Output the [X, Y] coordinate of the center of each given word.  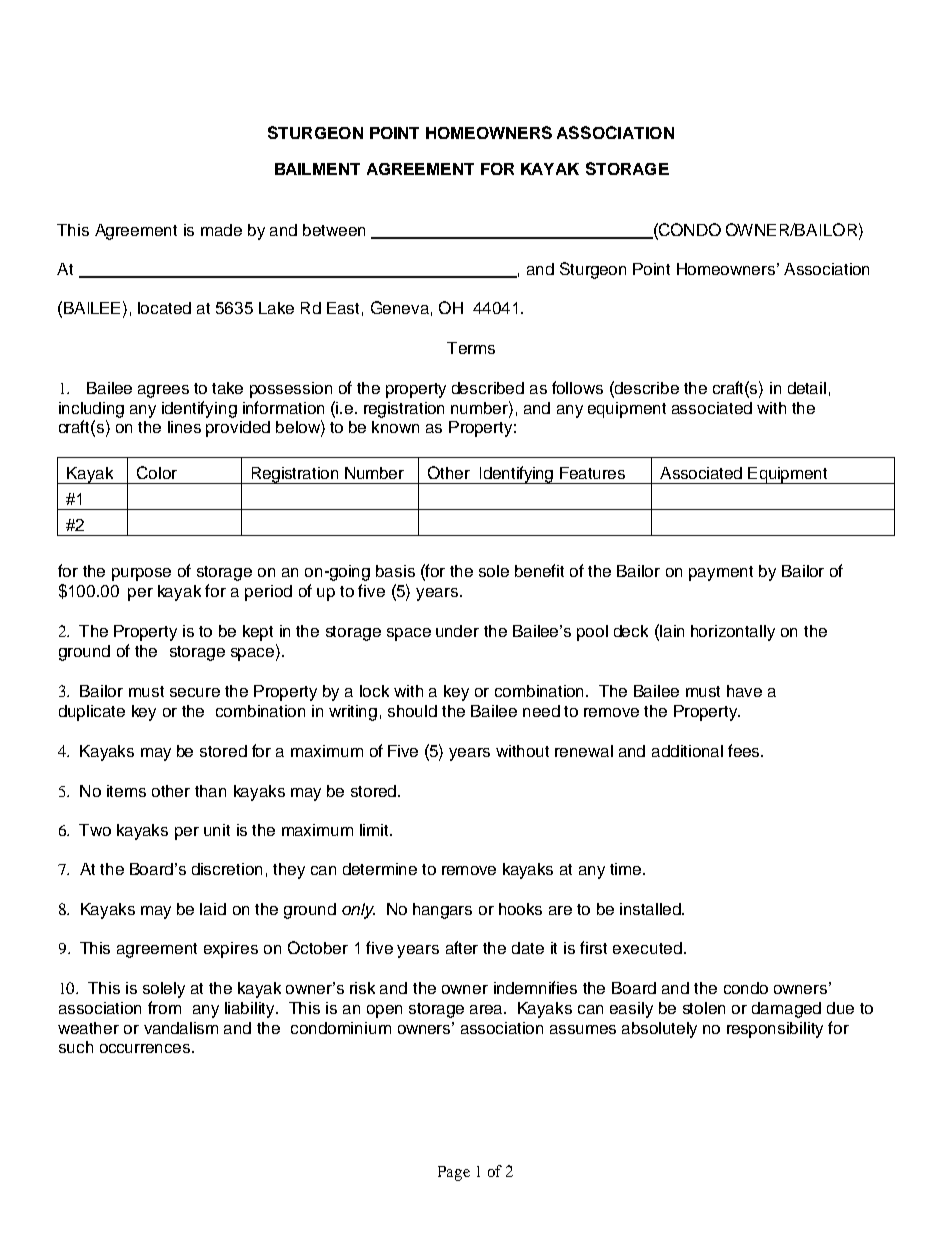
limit [375, 830]
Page [454, 1173]
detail [807, 388]
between [334, 230]
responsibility [775, 1030]
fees [745, 750]
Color [157, 472]
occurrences [146, 1048]
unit [217, 830]
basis [395, 571]
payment [721, 573]
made [221, 230]
